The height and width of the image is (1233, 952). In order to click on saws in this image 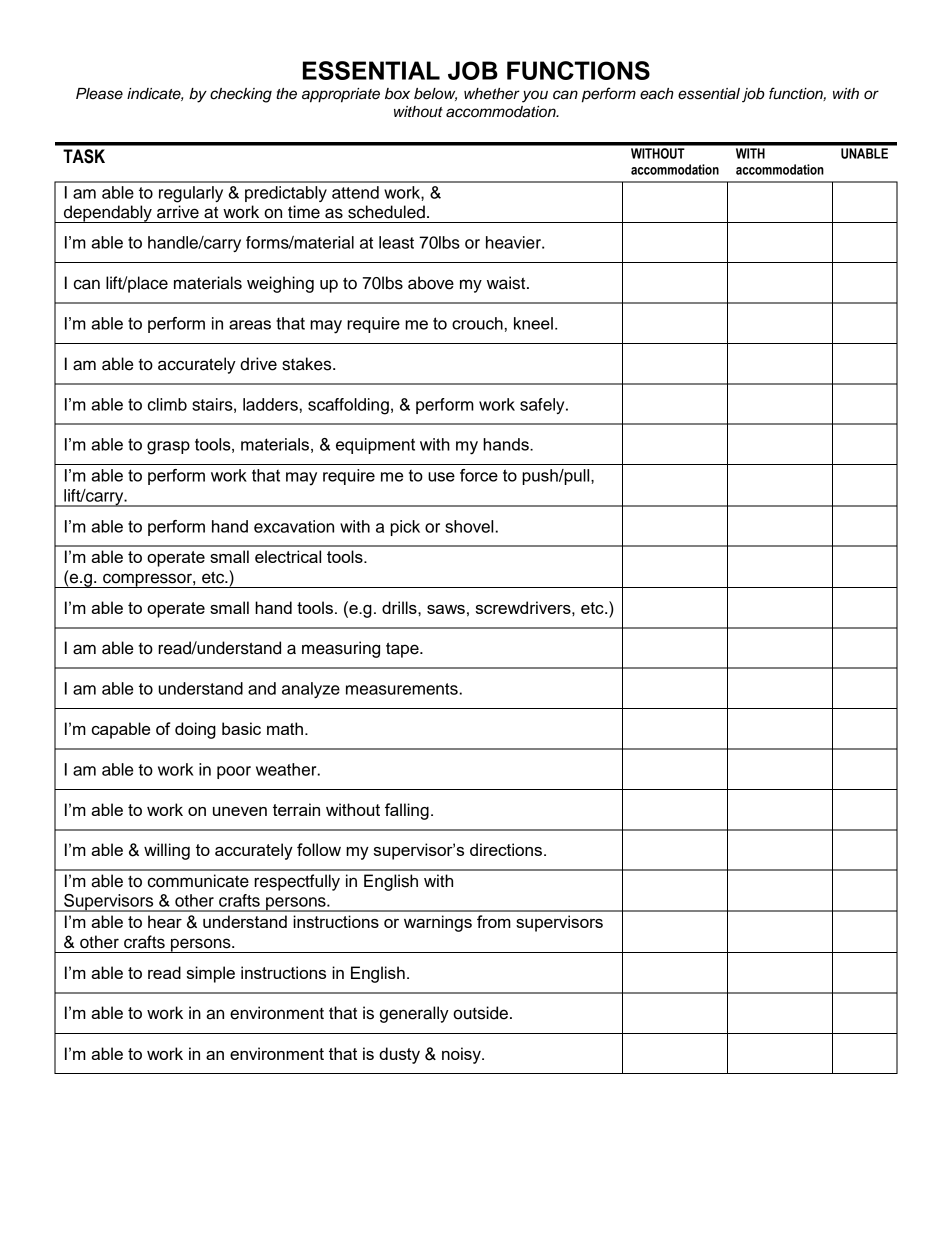, I will do `click(446, 609)`.
